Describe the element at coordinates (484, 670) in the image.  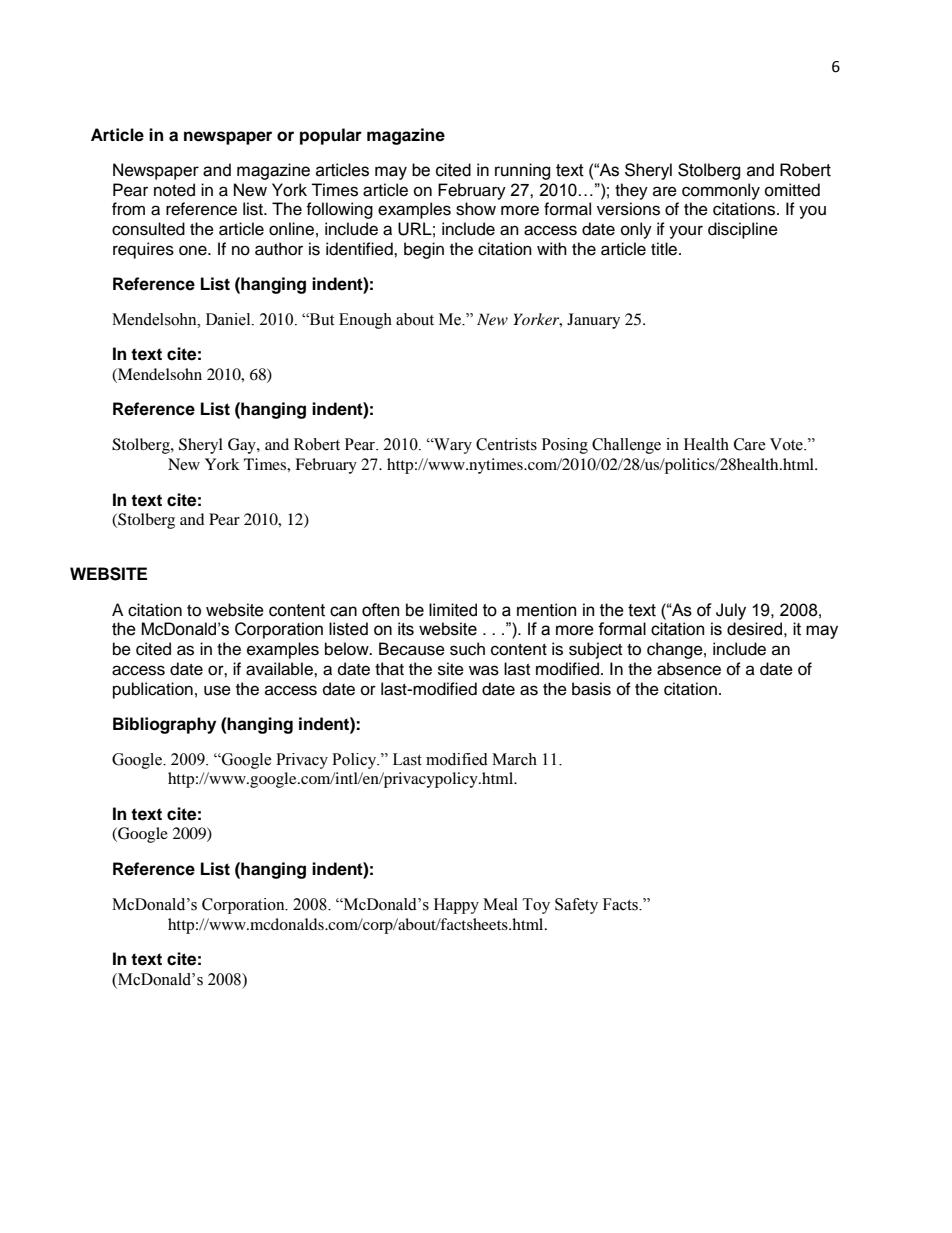
I see `was` at that location.
